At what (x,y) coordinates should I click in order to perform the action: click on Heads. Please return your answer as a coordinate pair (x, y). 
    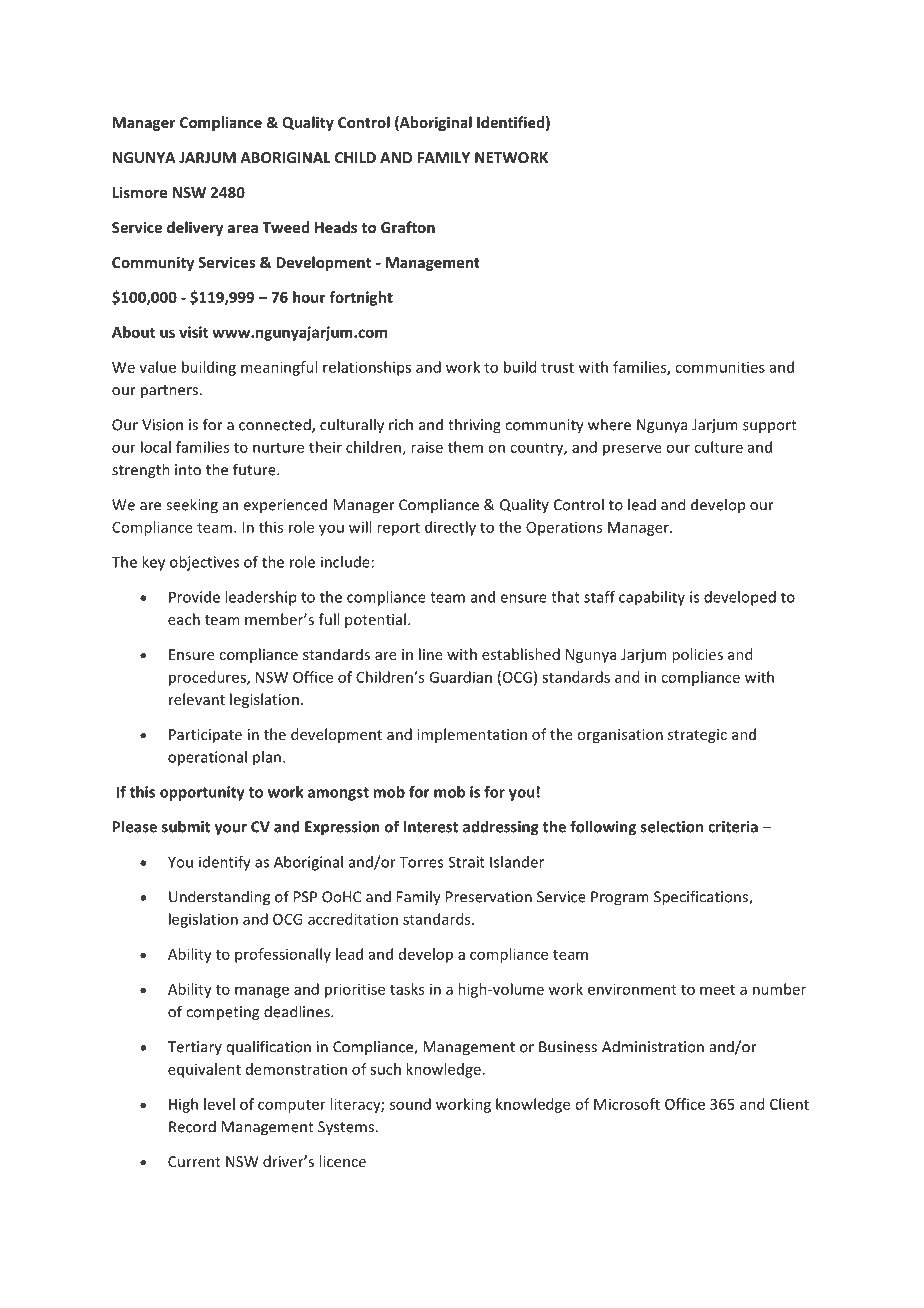
    Looking at the image, I should click on (336, 227).
